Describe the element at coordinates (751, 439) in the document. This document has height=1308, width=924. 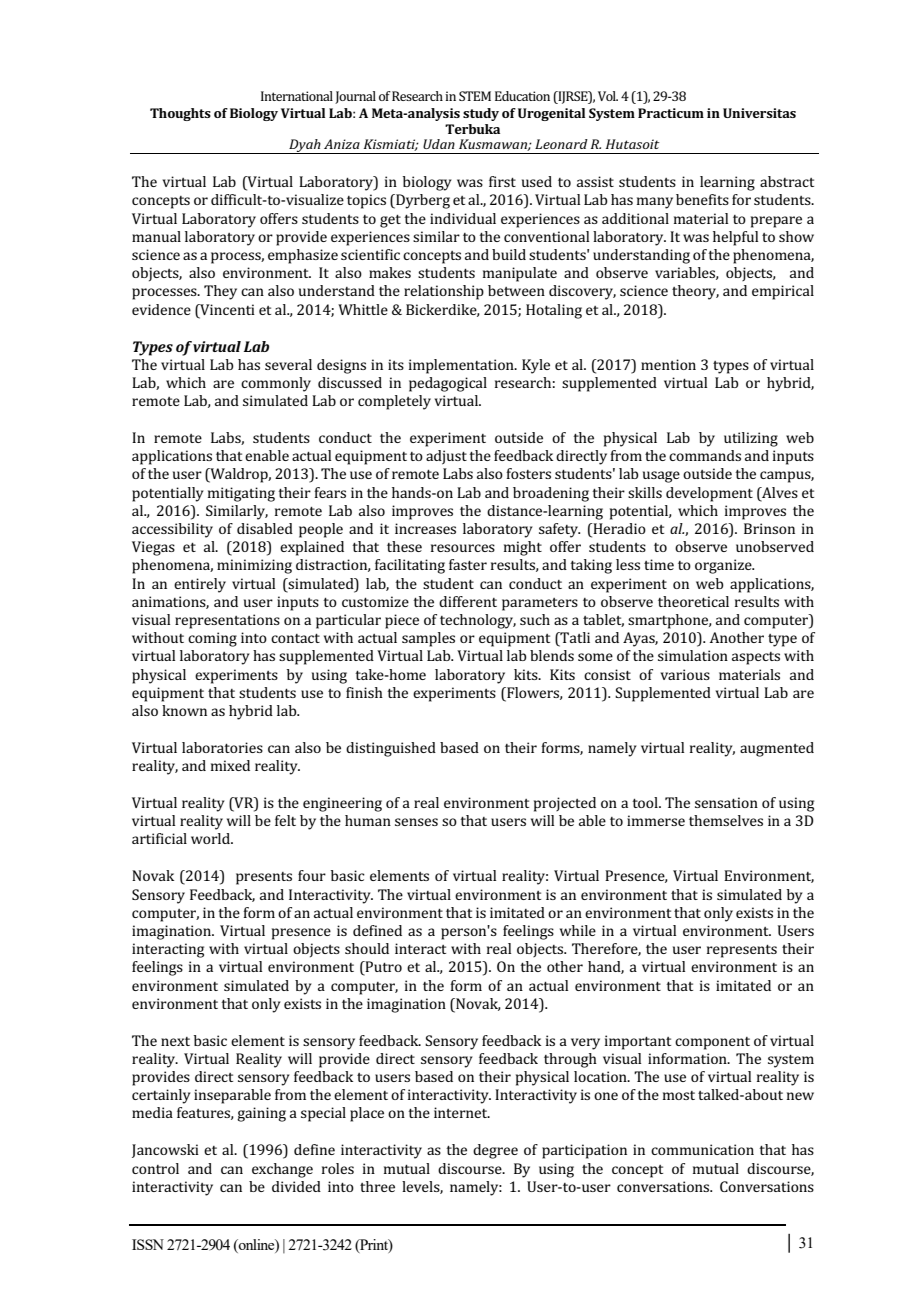
I see `utilizing` at that location.
